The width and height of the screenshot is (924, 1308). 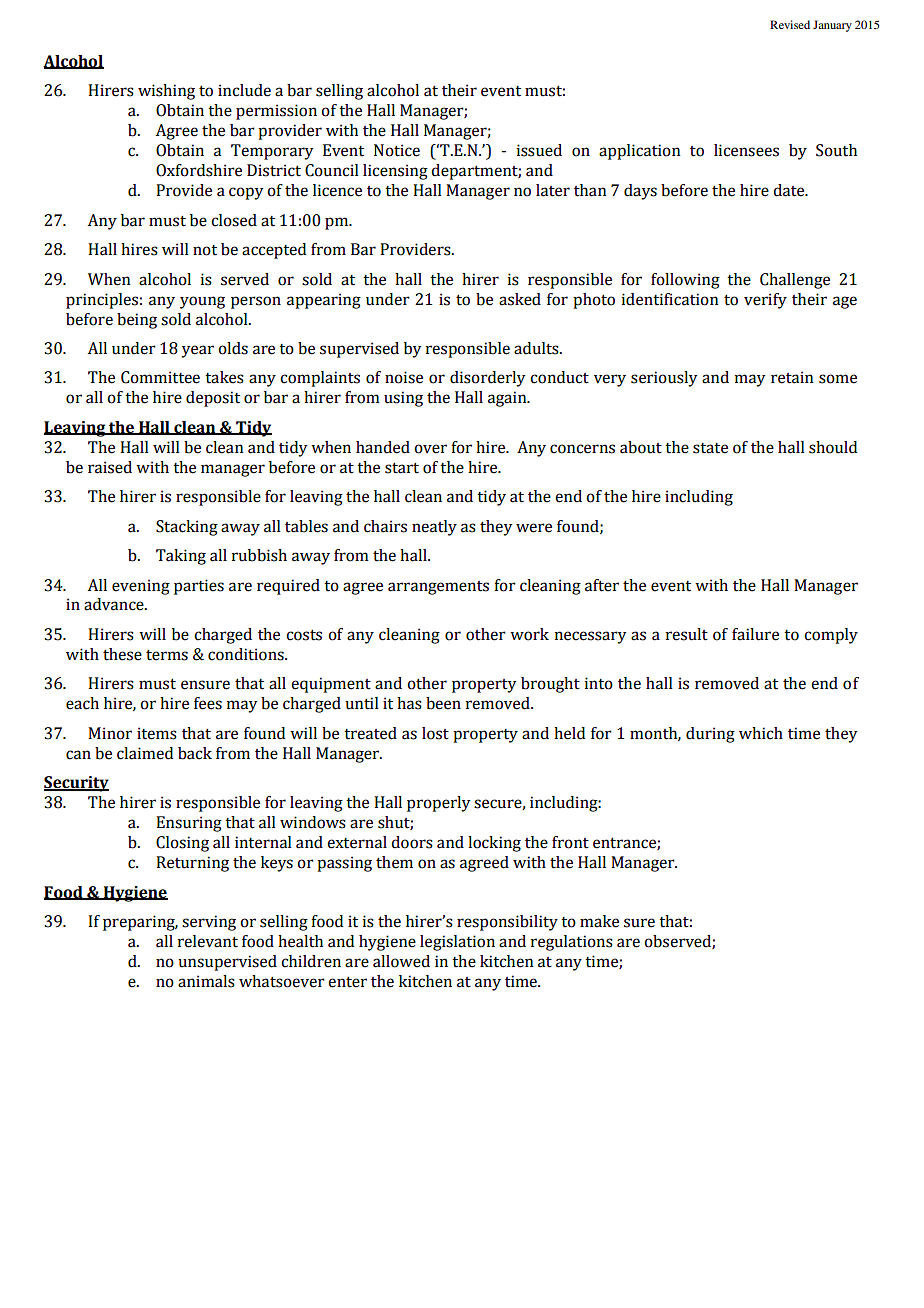 I want to click on relevant, so click(x=208, y=941).
